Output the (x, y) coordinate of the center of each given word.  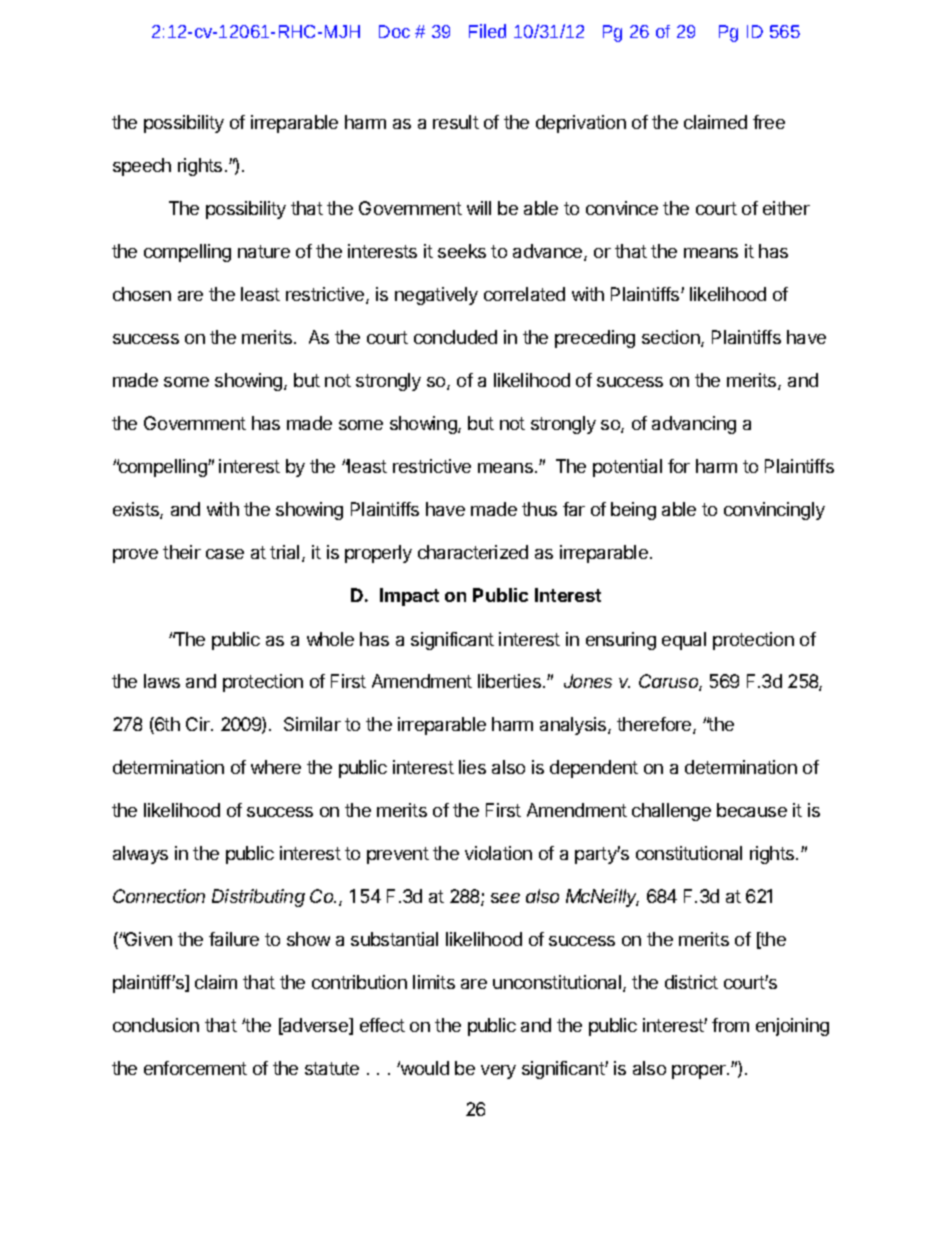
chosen (142, 294)
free (769, 122)
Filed (487, 31)
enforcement (195, 1068)
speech (142, 167)
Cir (199, 724)
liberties (509, 681)
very (498, 1072)
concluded (455, 337)
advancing (694, 425)
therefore (655, 725)
